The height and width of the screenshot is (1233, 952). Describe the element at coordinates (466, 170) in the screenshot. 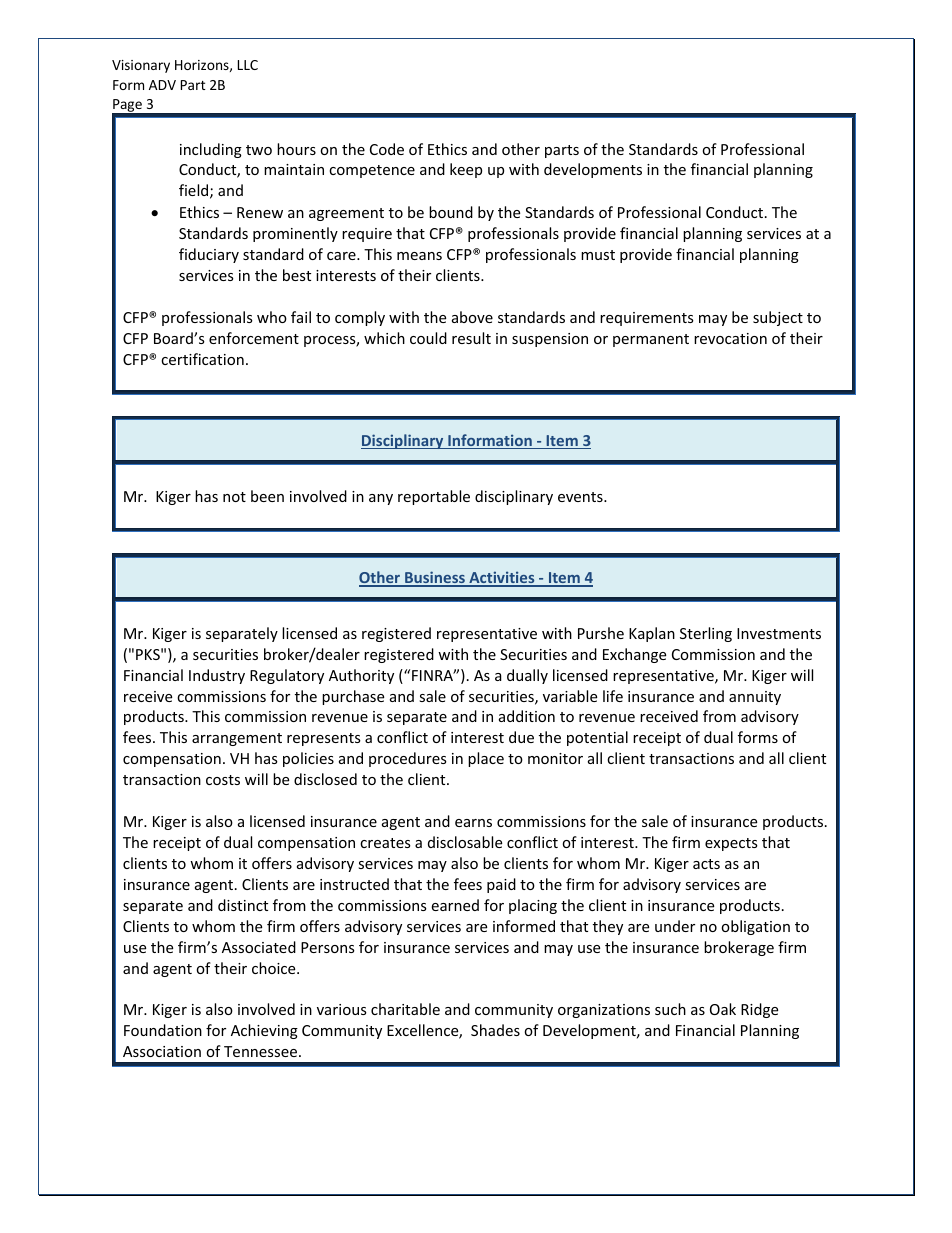

I see `keep` at that location.
